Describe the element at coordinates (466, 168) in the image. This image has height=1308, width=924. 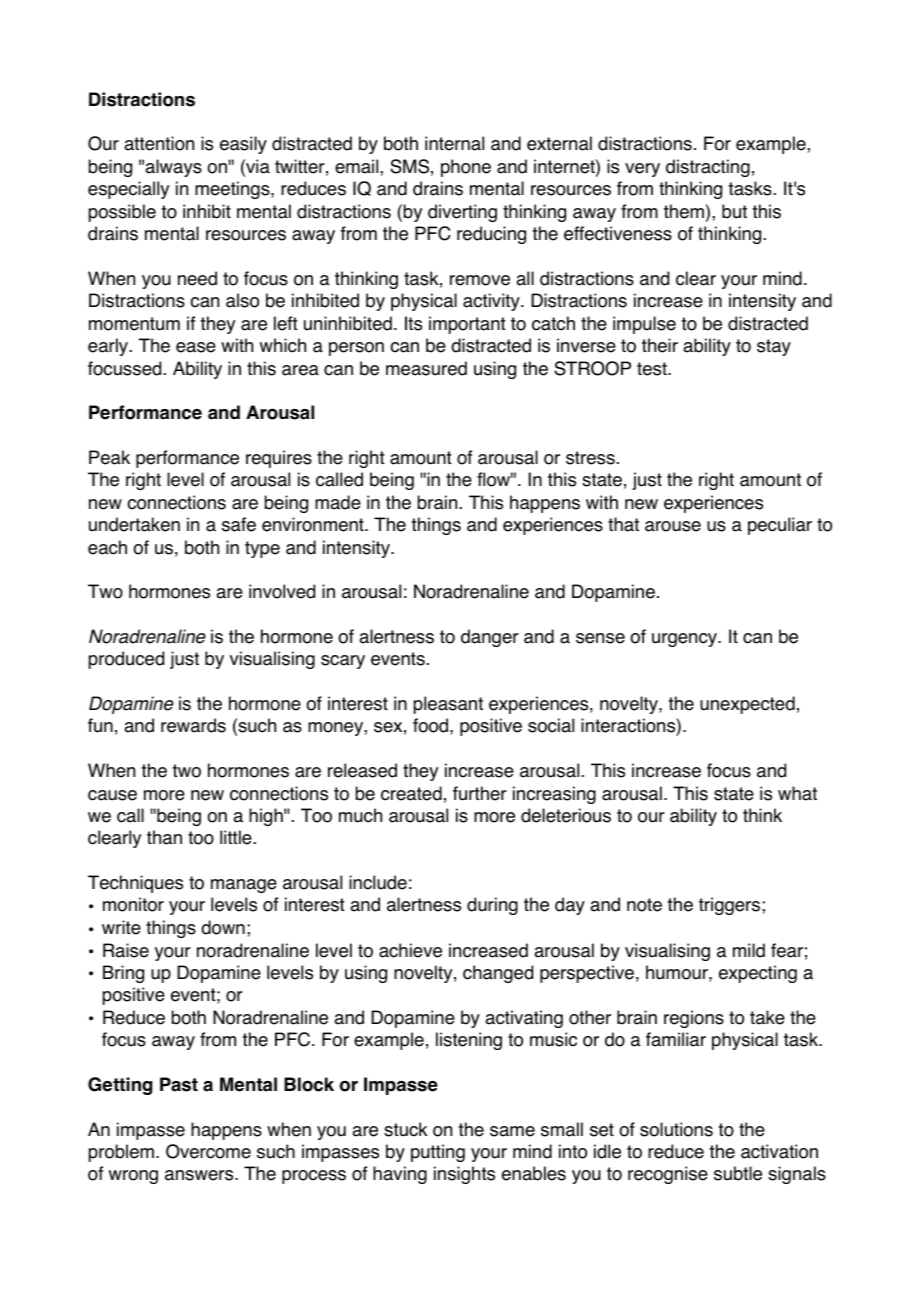
I see `phone` at that location.
